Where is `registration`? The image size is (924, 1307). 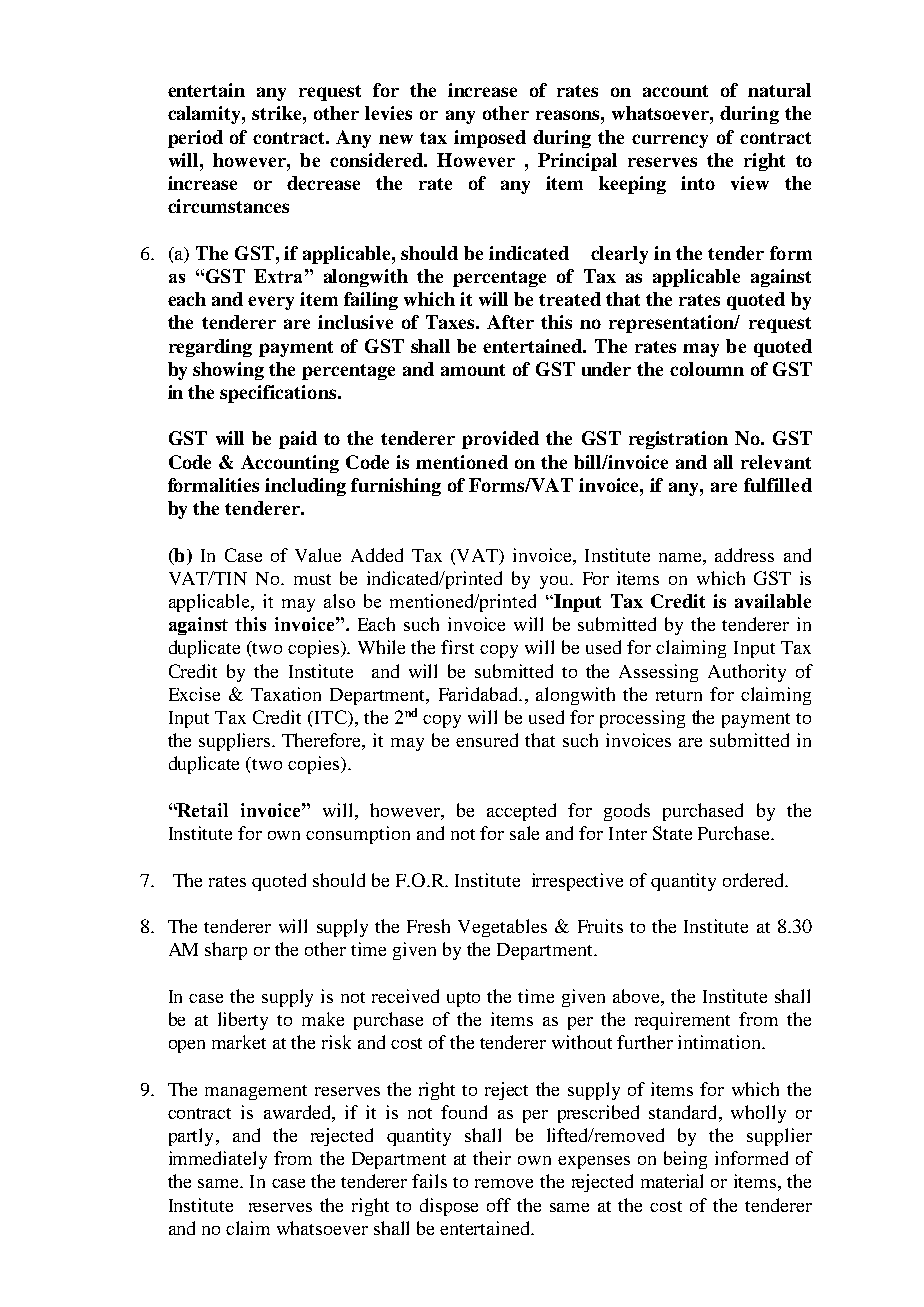
registration is located at coordinates (678, 440).
